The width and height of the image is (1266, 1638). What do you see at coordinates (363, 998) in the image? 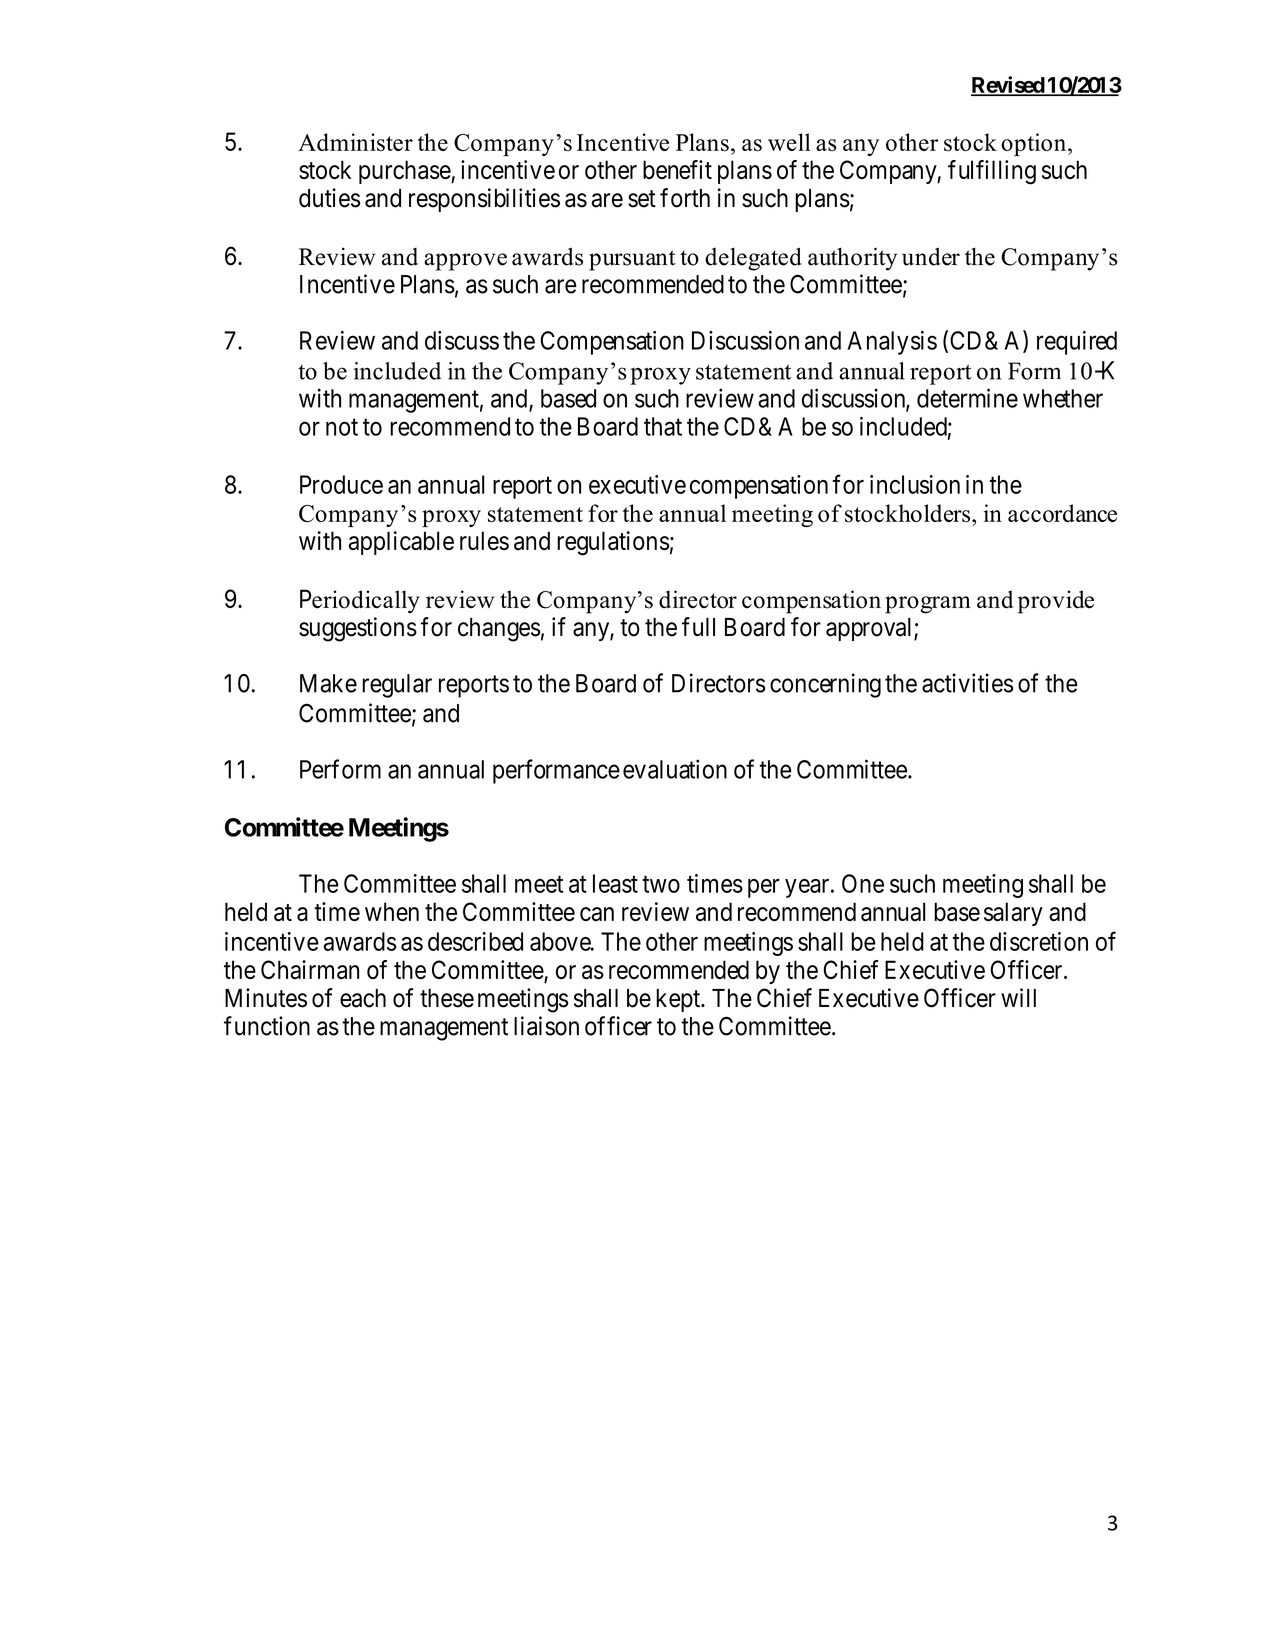
I see `each` at bounding box center [363, 998].
